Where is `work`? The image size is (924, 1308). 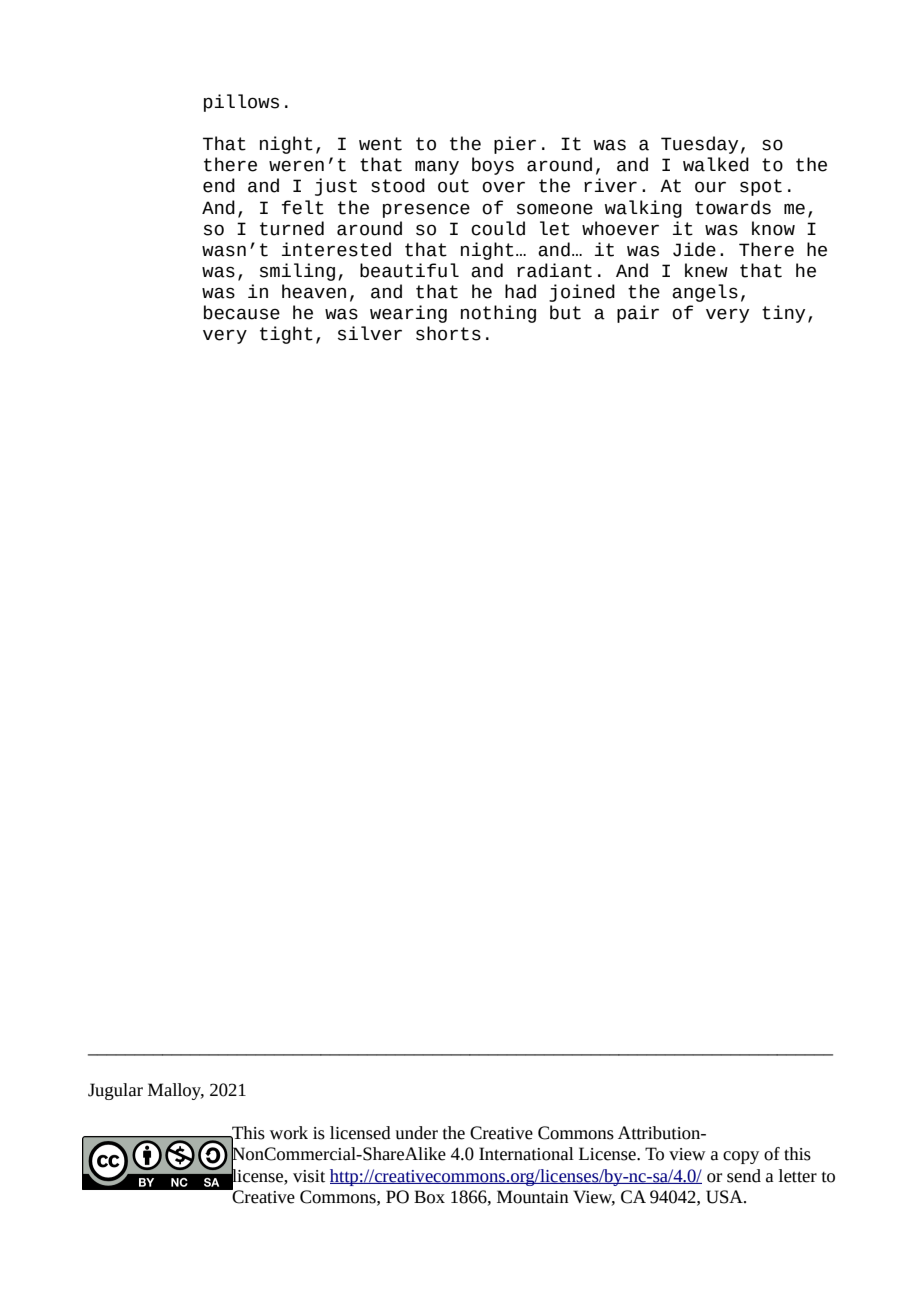 work is located at coordinates (289, 1133).
